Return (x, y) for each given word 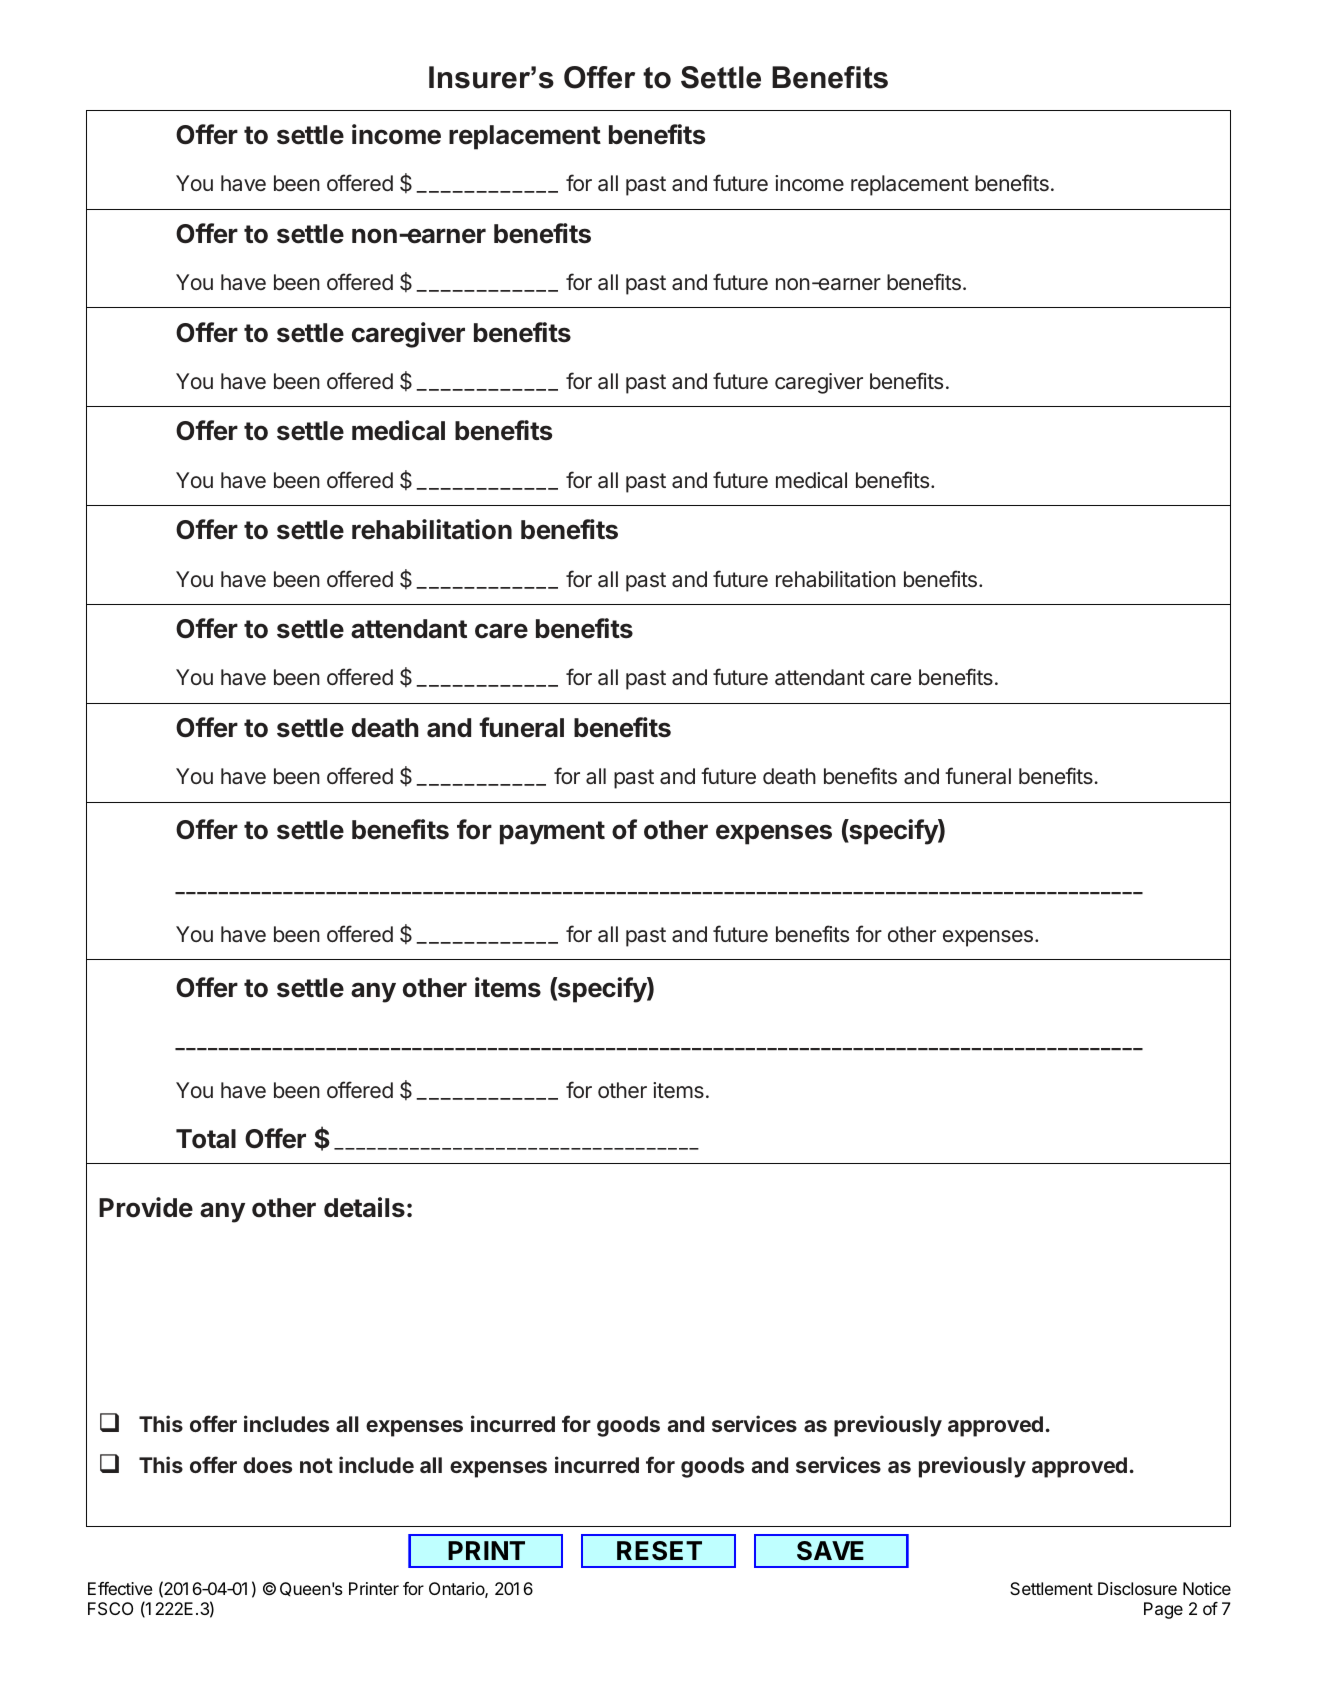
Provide (146, 1207)
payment (552, 833)
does (267, 1465)
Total (206, 1139)
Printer (374, 1588)
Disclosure (1137, 1588)
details (364, 1207)
